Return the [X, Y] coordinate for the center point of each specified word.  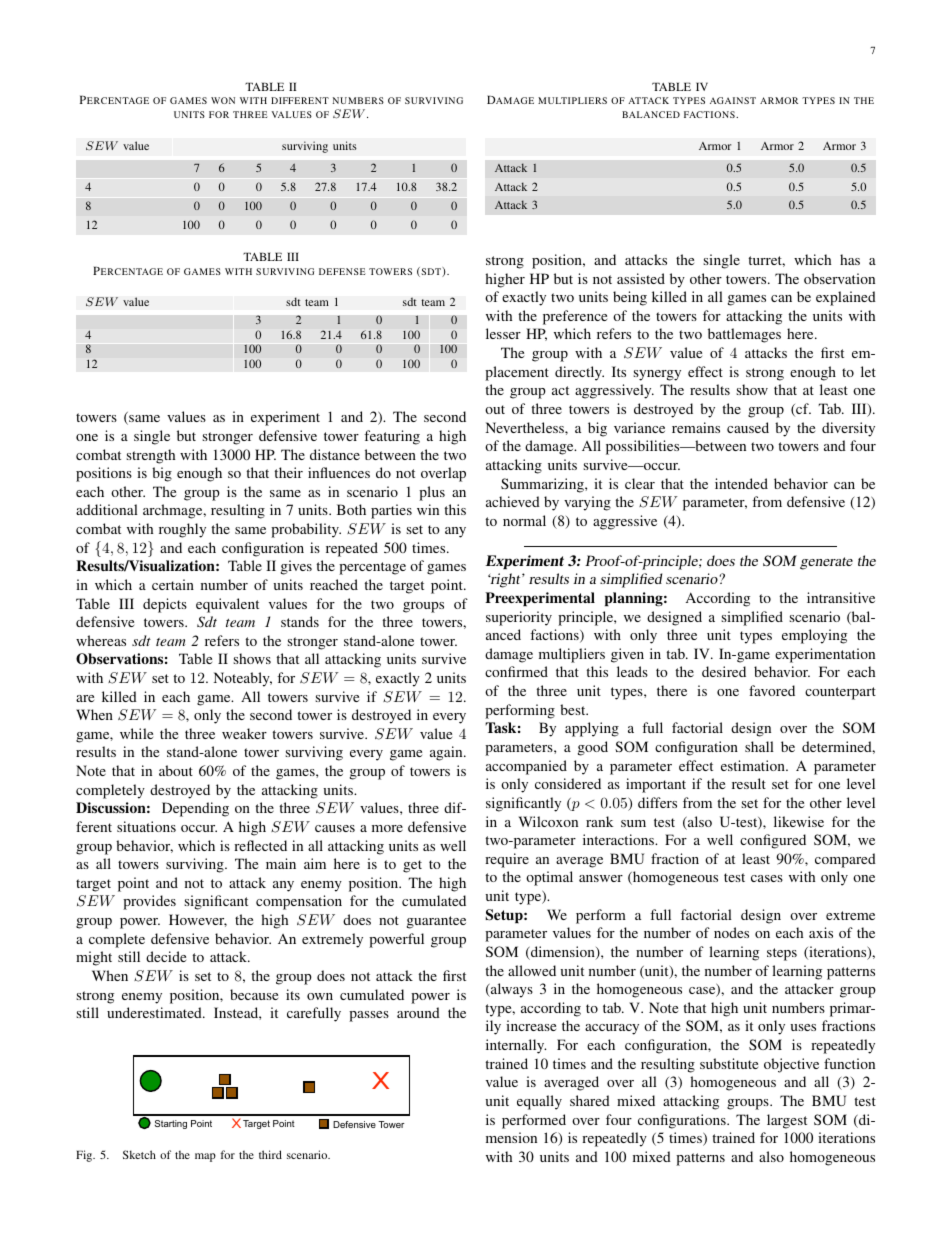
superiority [519, 618]
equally [539, 1102]
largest [787, 1121]
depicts [165, 605]
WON [223, 100]
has [850, 259]
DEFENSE [342, 271]
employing [814, 636]
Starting [171, 1124]
